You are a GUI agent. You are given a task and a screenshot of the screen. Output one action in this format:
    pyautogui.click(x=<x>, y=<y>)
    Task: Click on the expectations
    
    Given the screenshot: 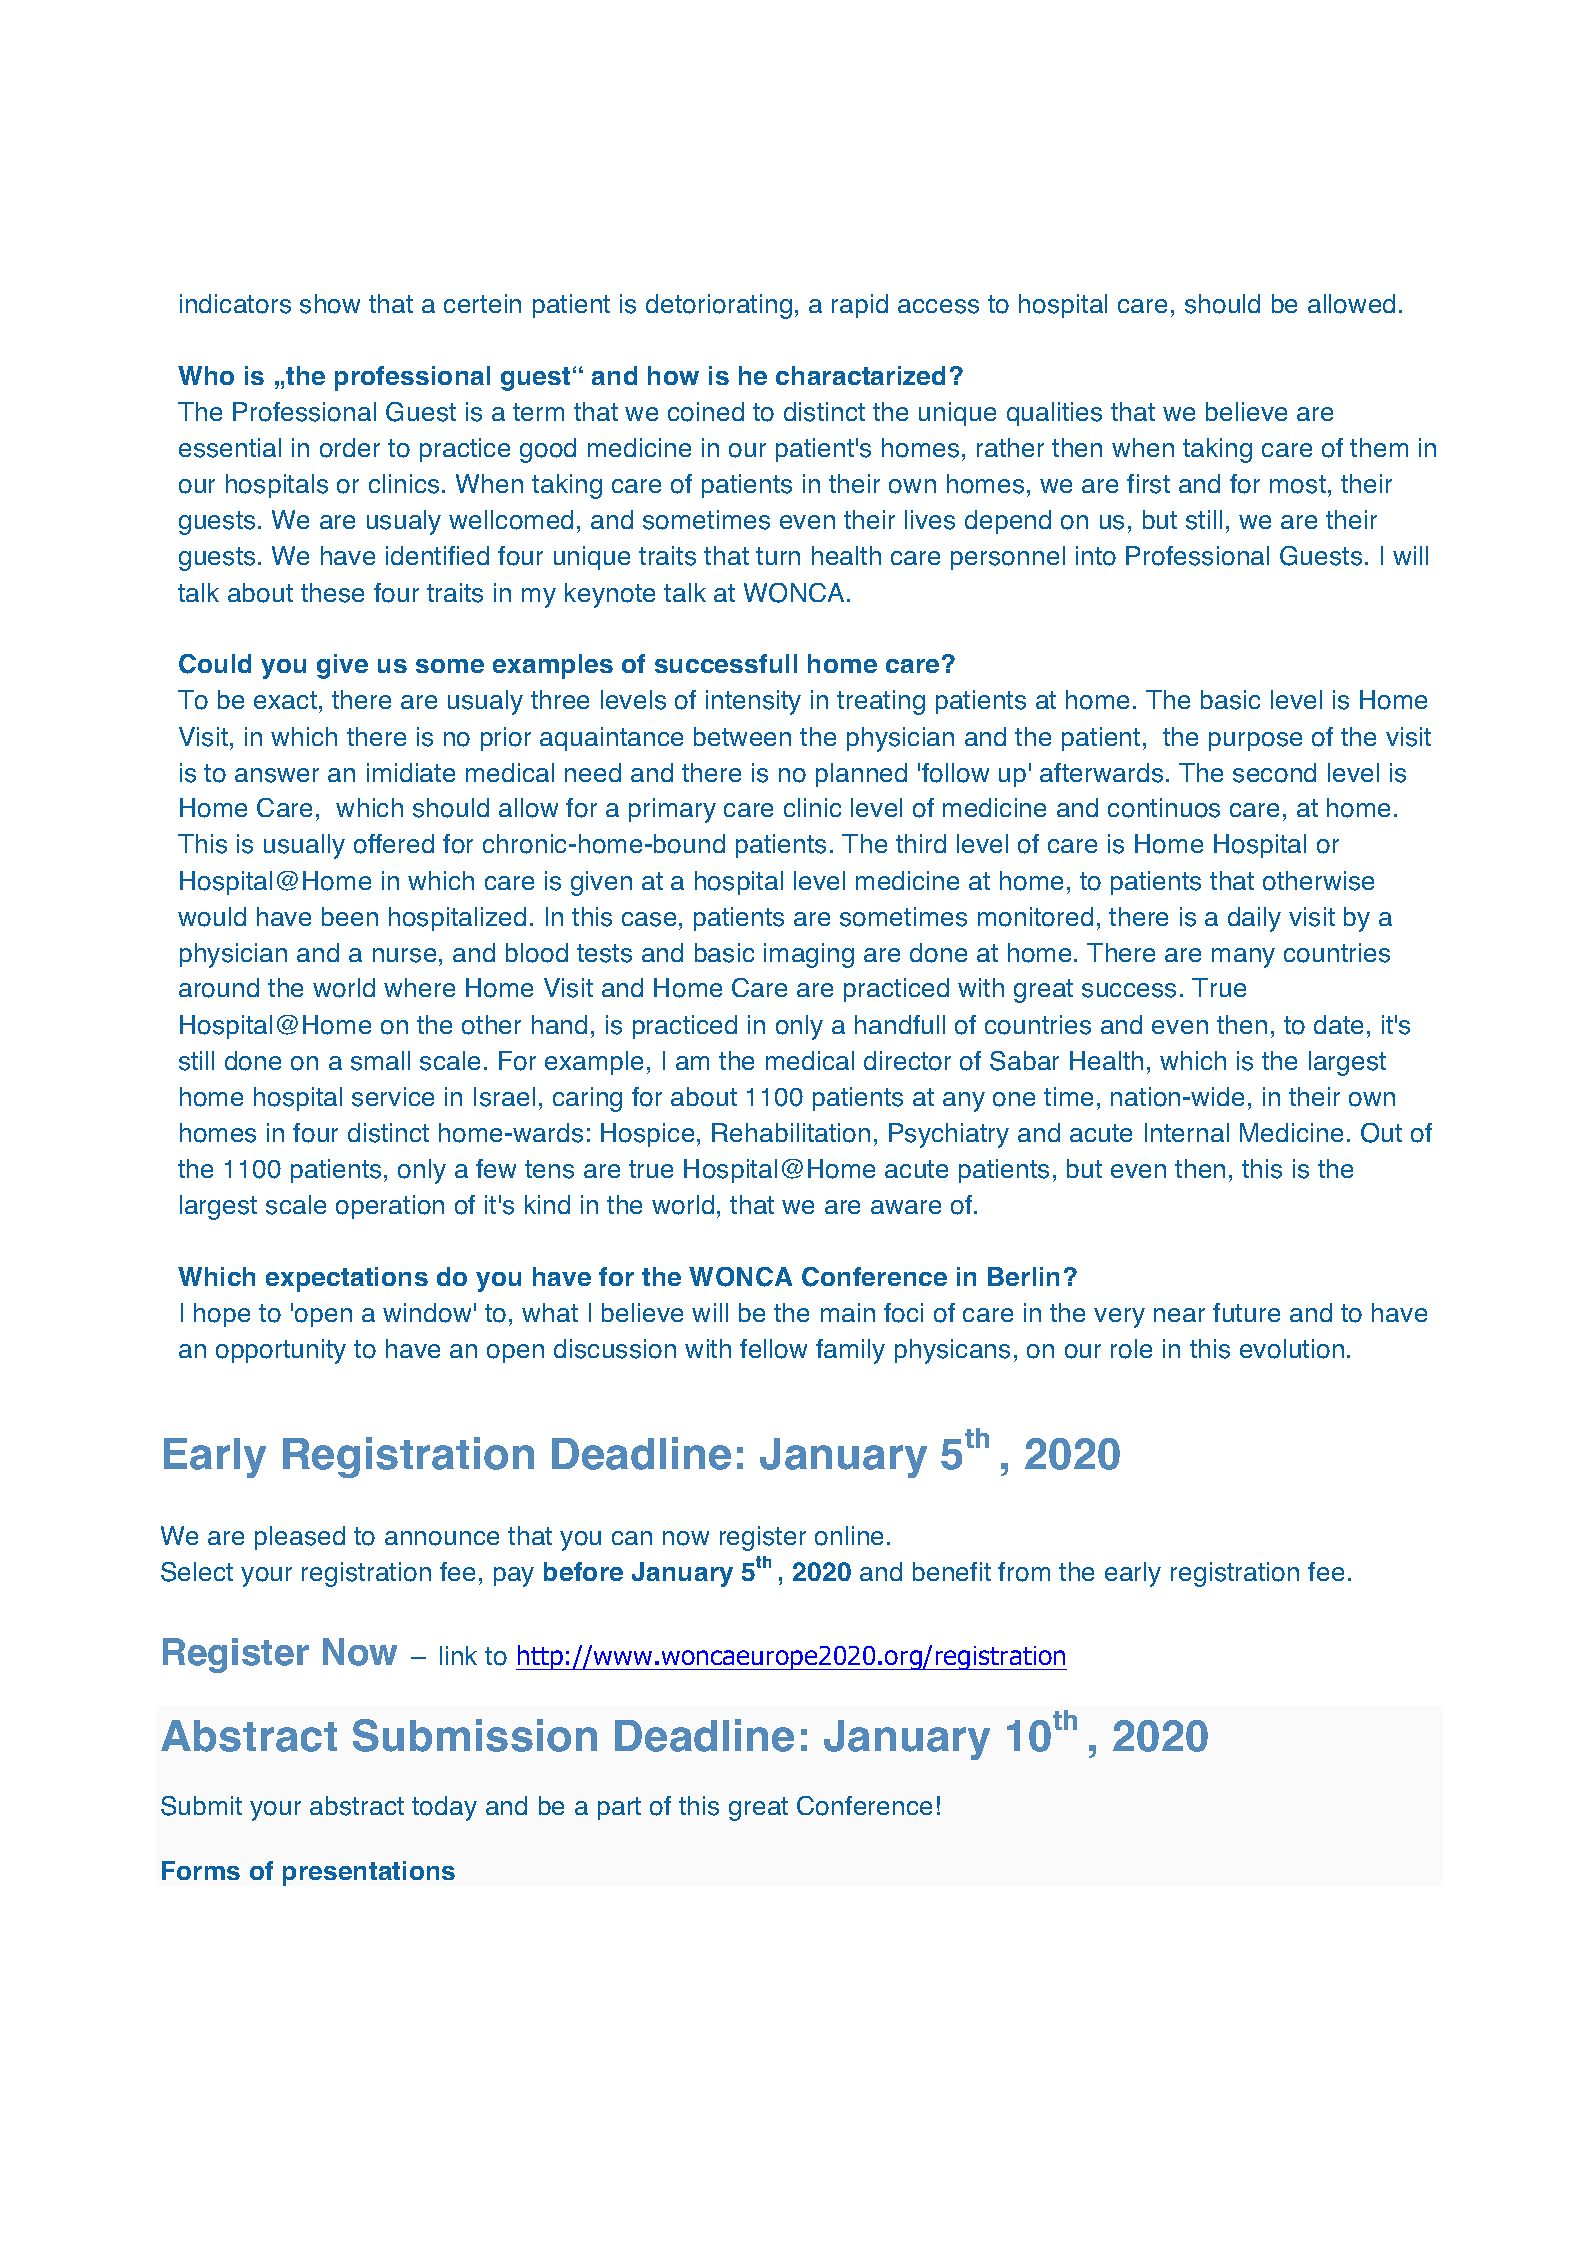 What is the action you would take?
    pyautogui.click(x=347, y=1279)
